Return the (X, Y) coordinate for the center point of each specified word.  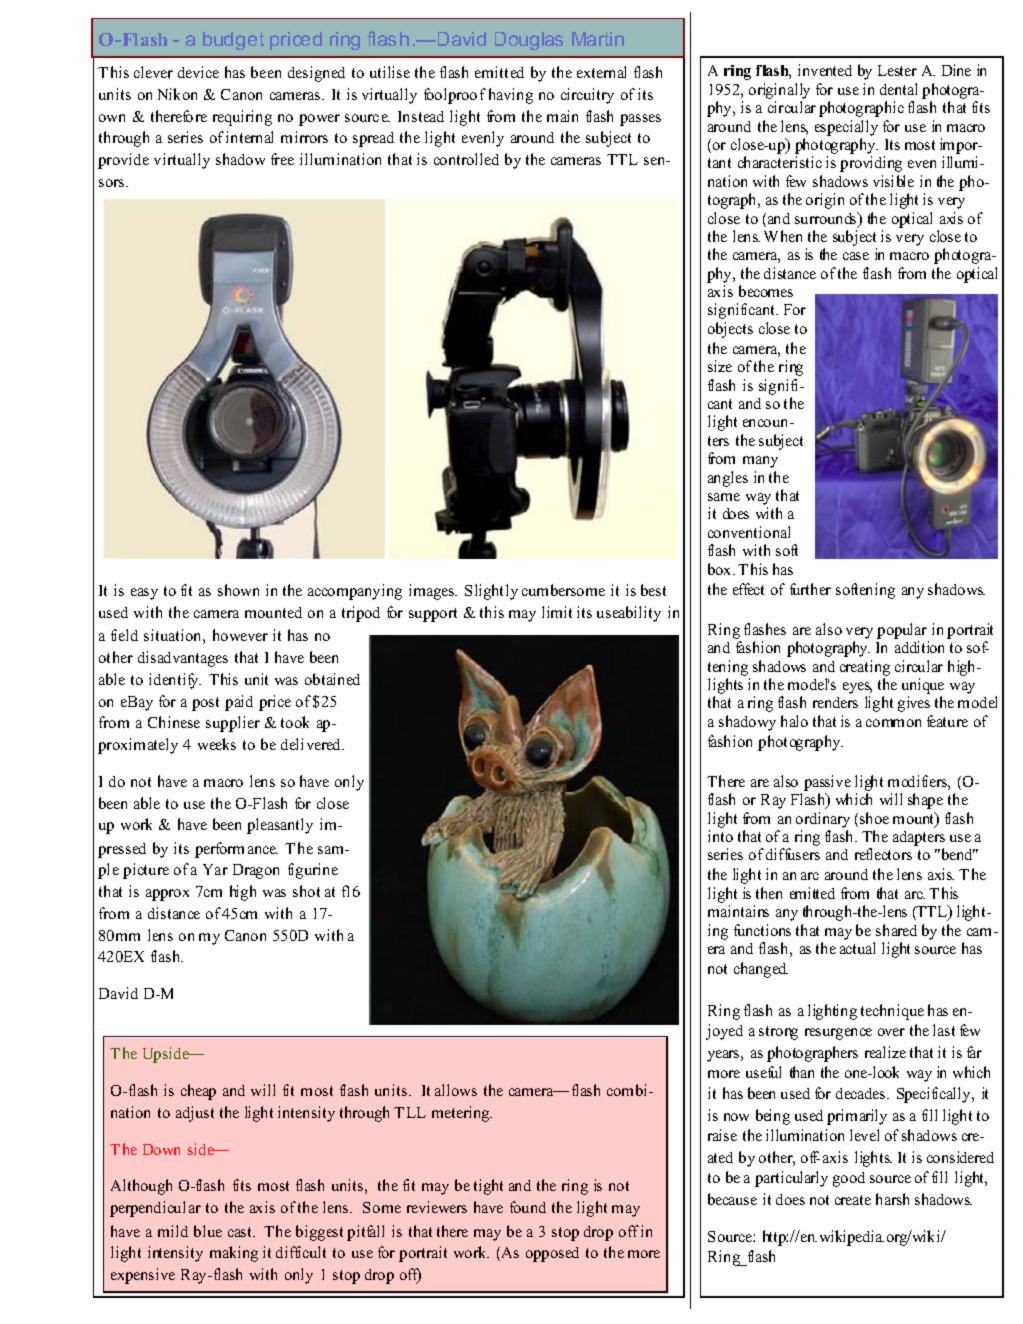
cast (241, 1232)
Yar (215, 869)
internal (249, 137)
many (760, 462)
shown (238, 590)
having (511, 96)
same (724, 497)
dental (898, 89)
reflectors (883, 854)
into (720, 836)
